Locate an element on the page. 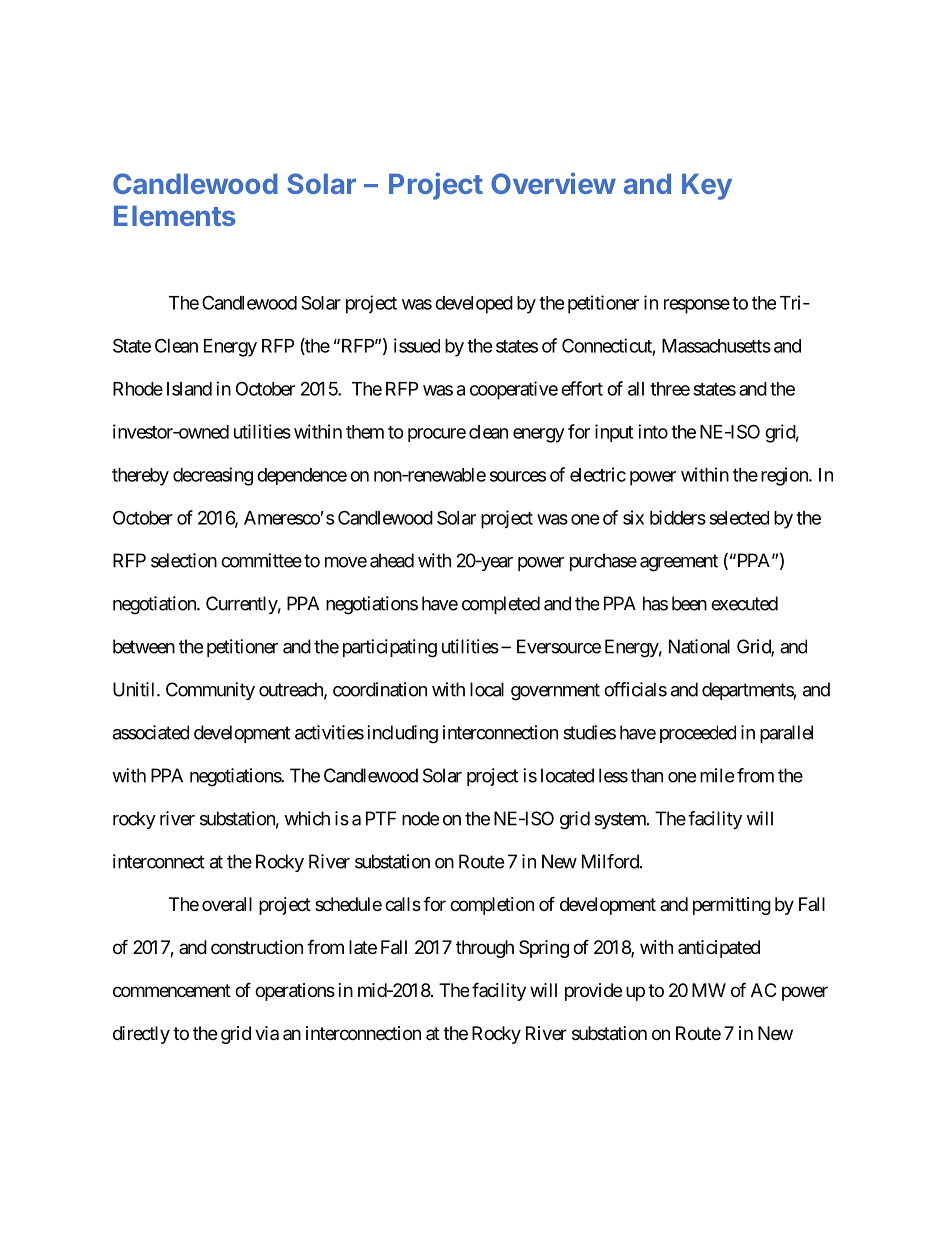 The image size is (952, 1233). Elements is located at coordinates (174, 215).
